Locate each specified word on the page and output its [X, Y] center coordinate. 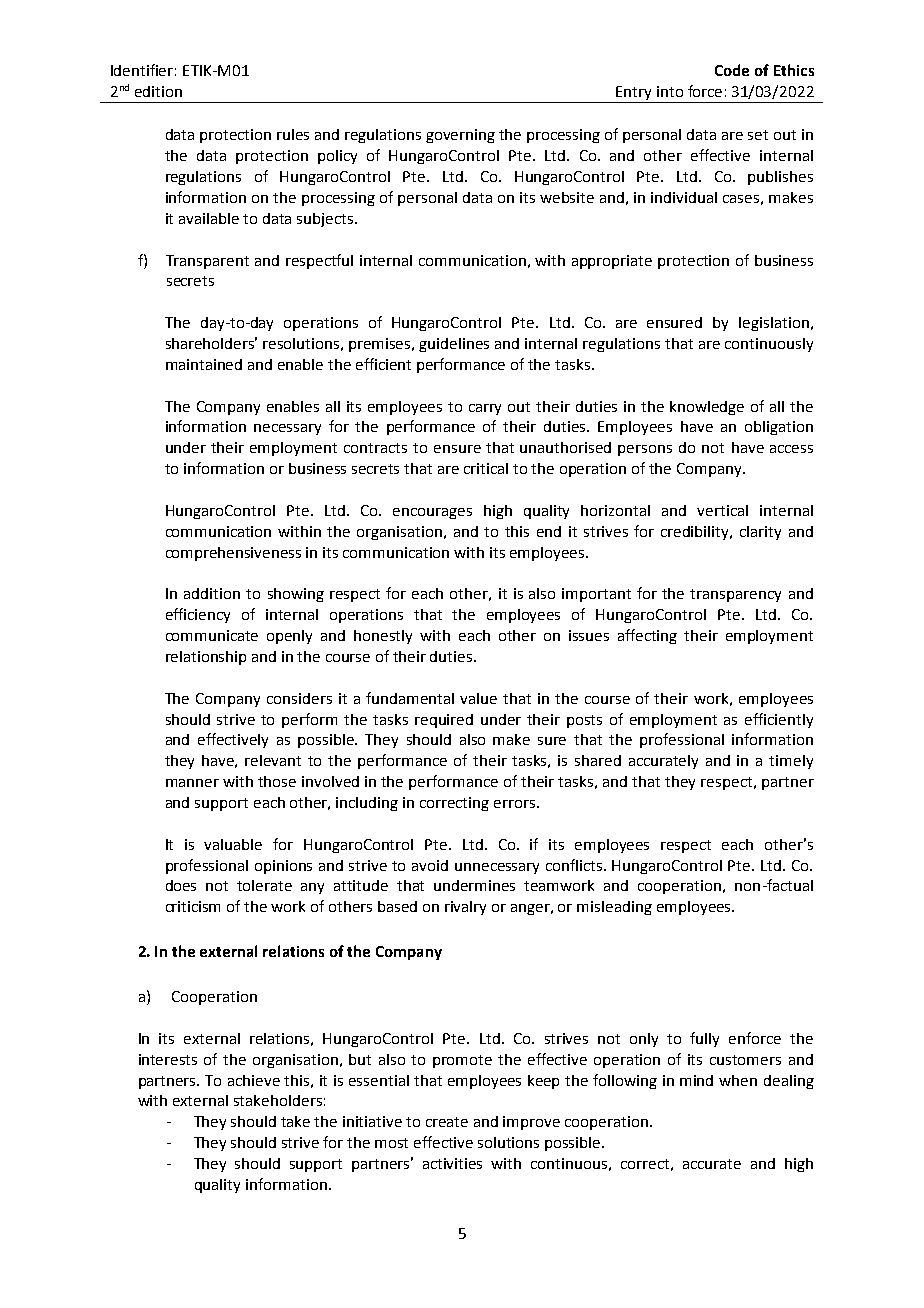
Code [732, 70]
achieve [254, 1080]
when [738, 1080]
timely [791, 762]
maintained [204, 364]
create [447, 1122]
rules [293, 134]
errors [516, 804]
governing [460, 136]
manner [192, 783]
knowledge [707, 408]
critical [486, 468]
